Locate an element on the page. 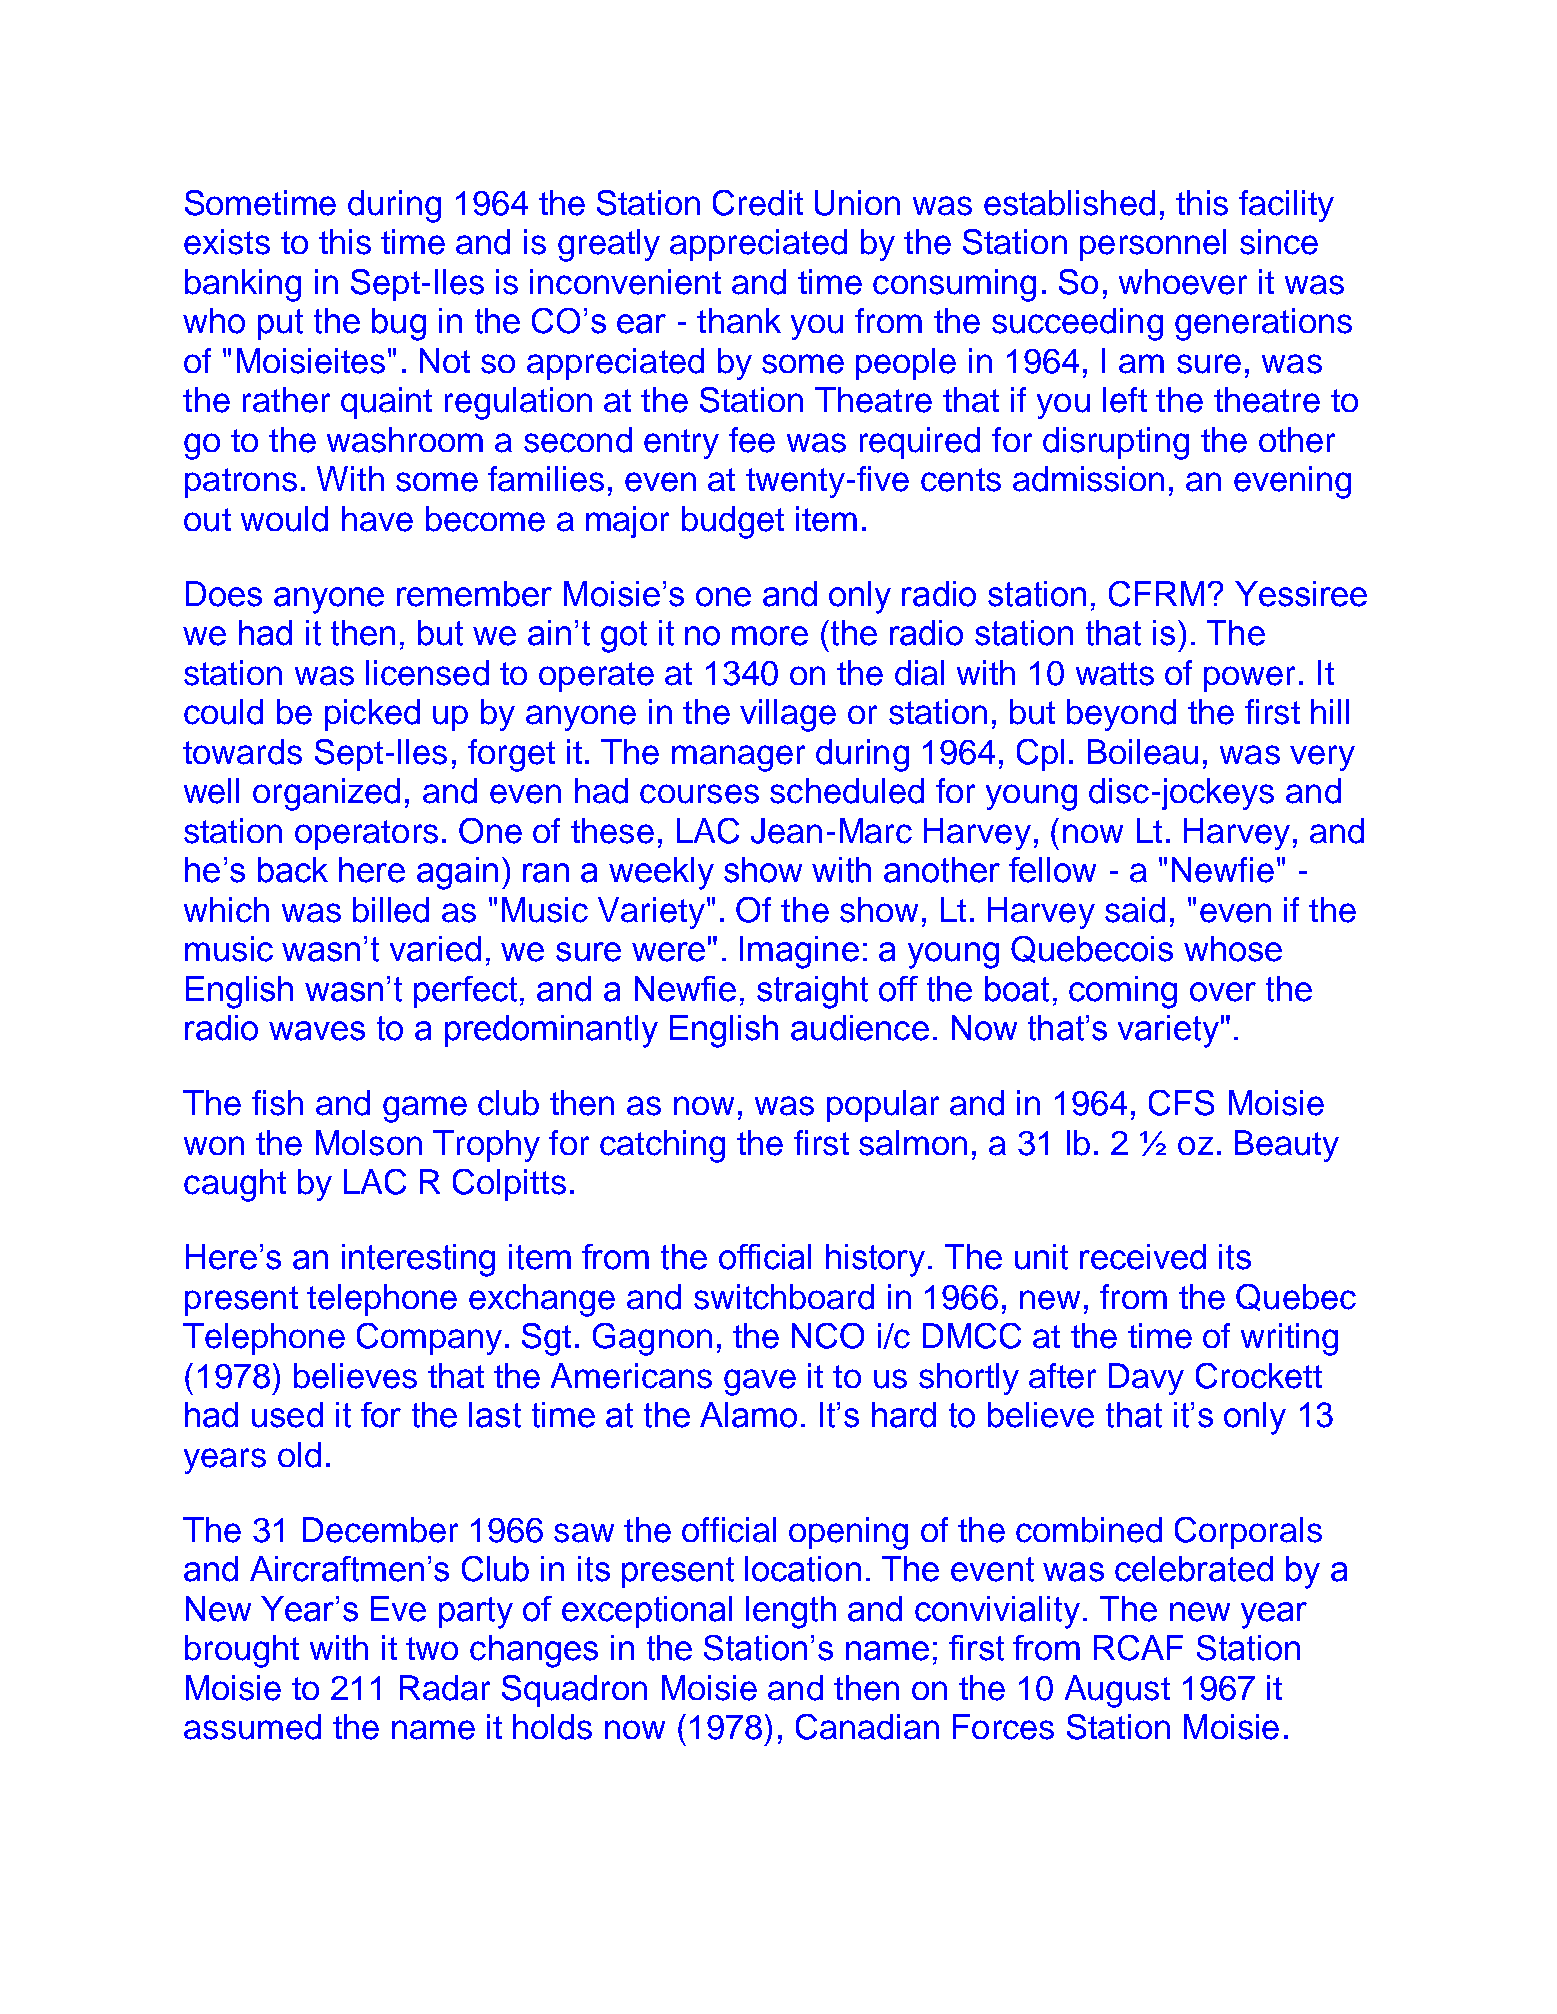 The width and height of the image is (1557, 2014). received is located at coordinates (1143, 1257).
